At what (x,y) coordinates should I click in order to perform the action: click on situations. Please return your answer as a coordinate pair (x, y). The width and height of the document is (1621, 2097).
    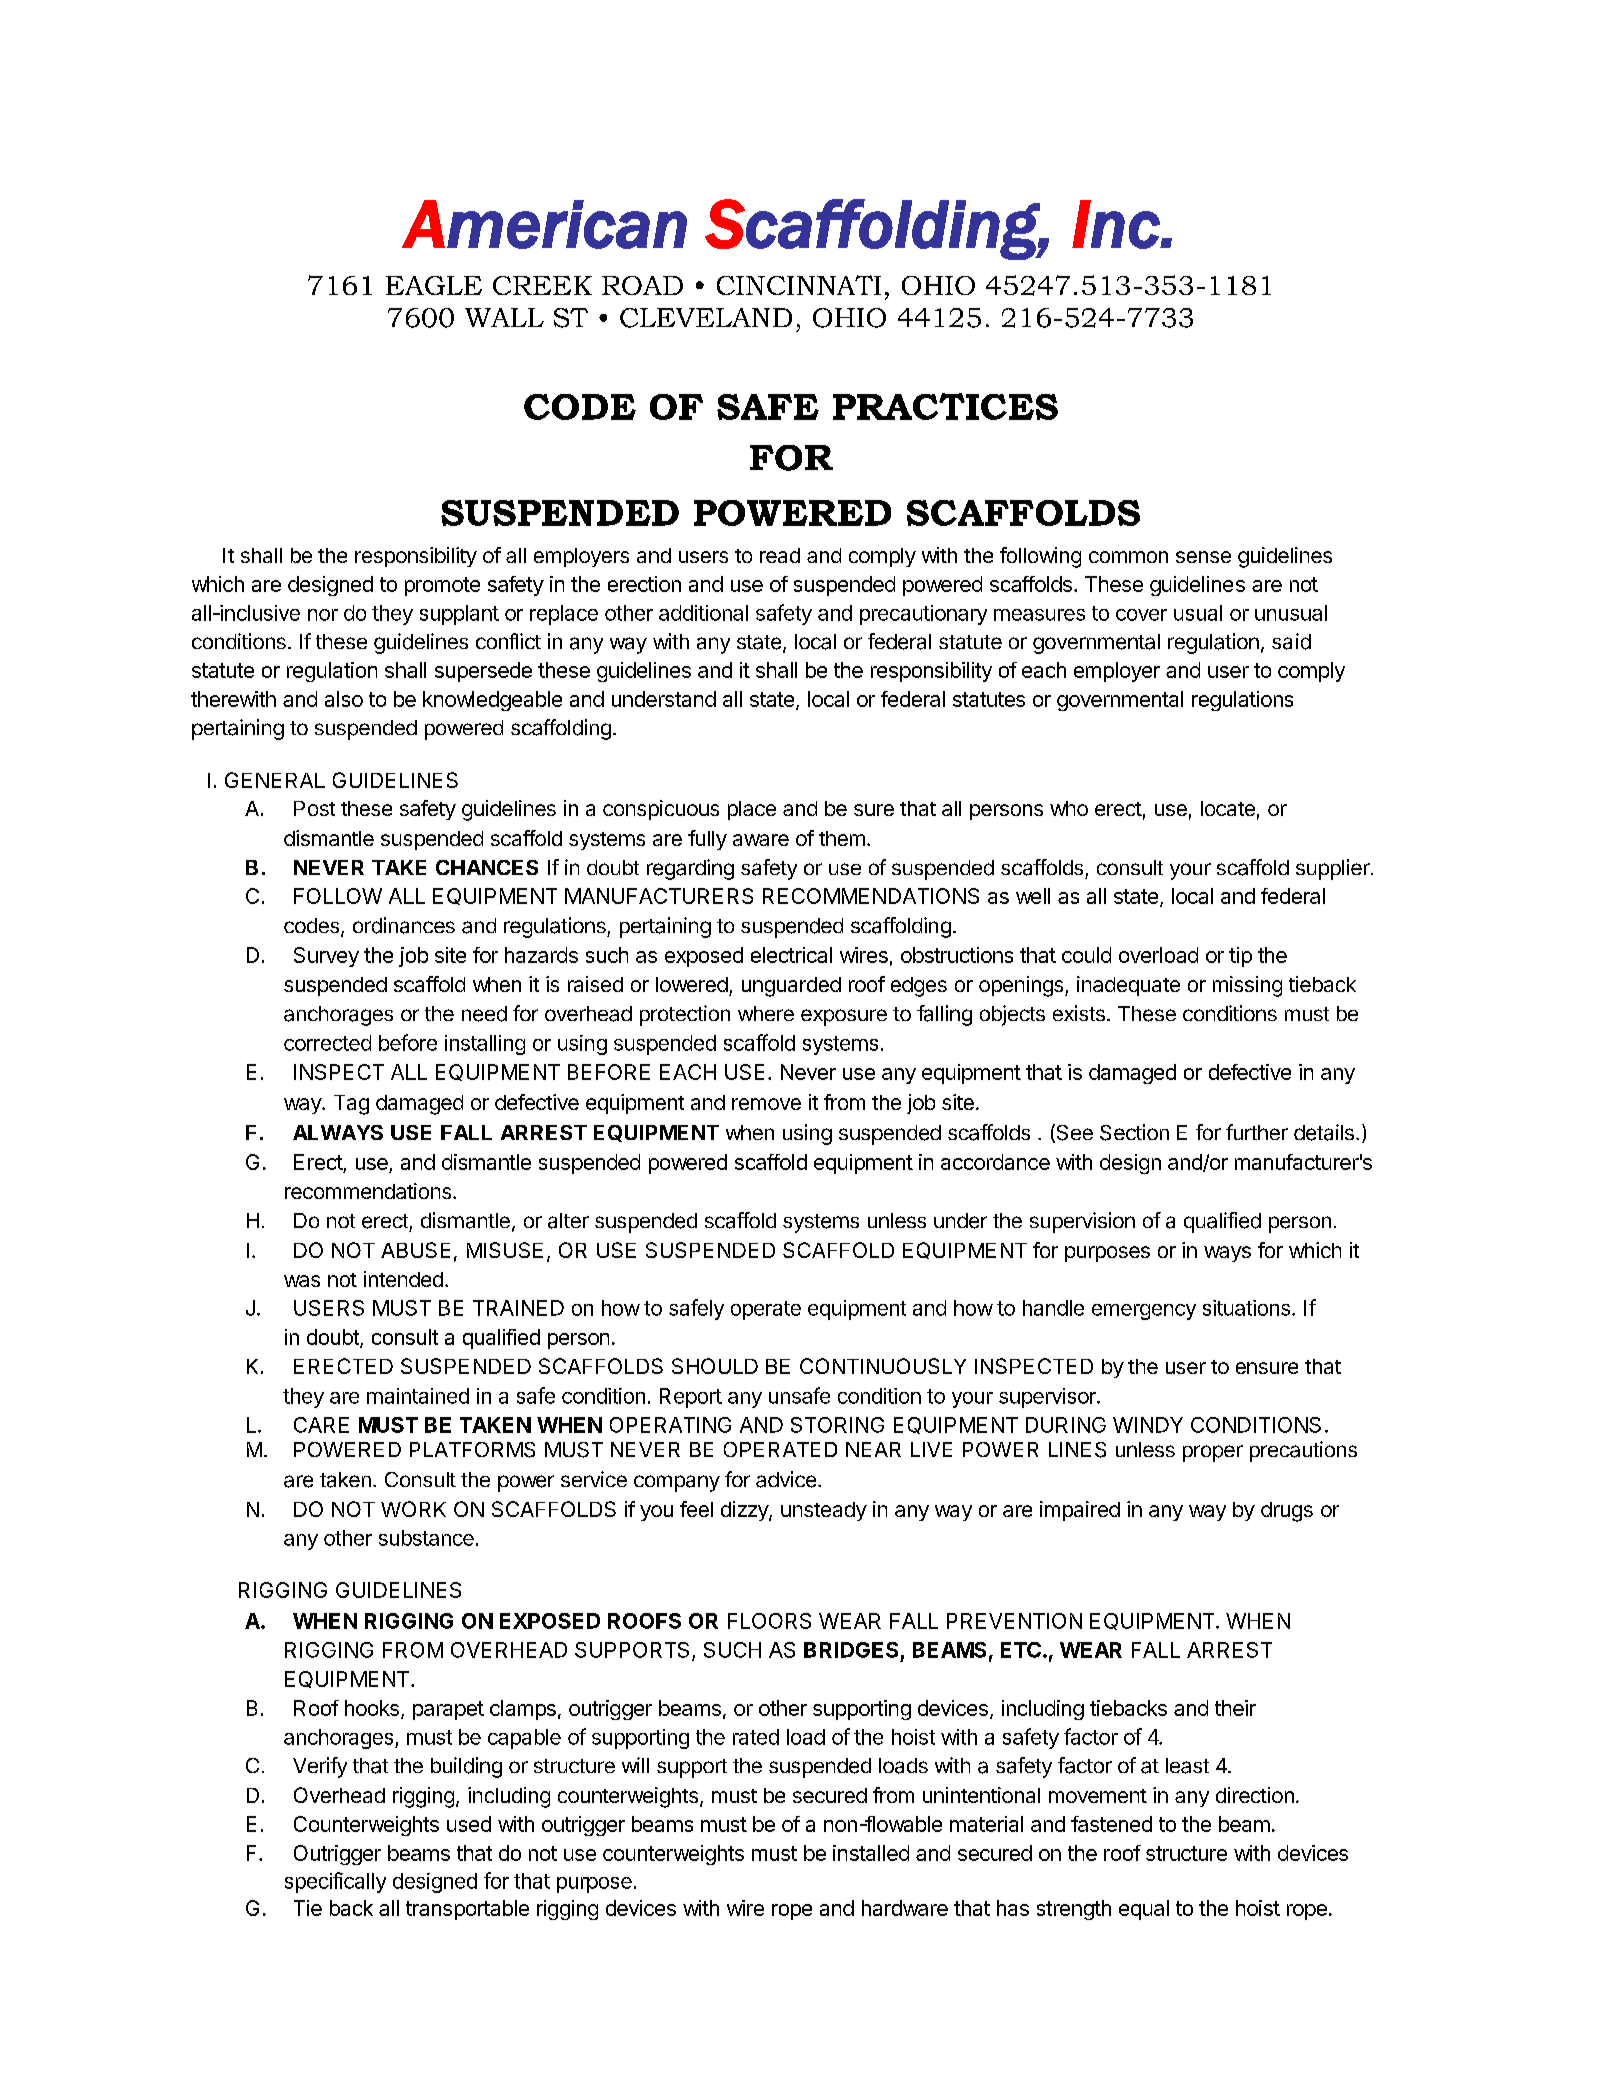
    Looking at the image, I should click on (1246, 1308).
